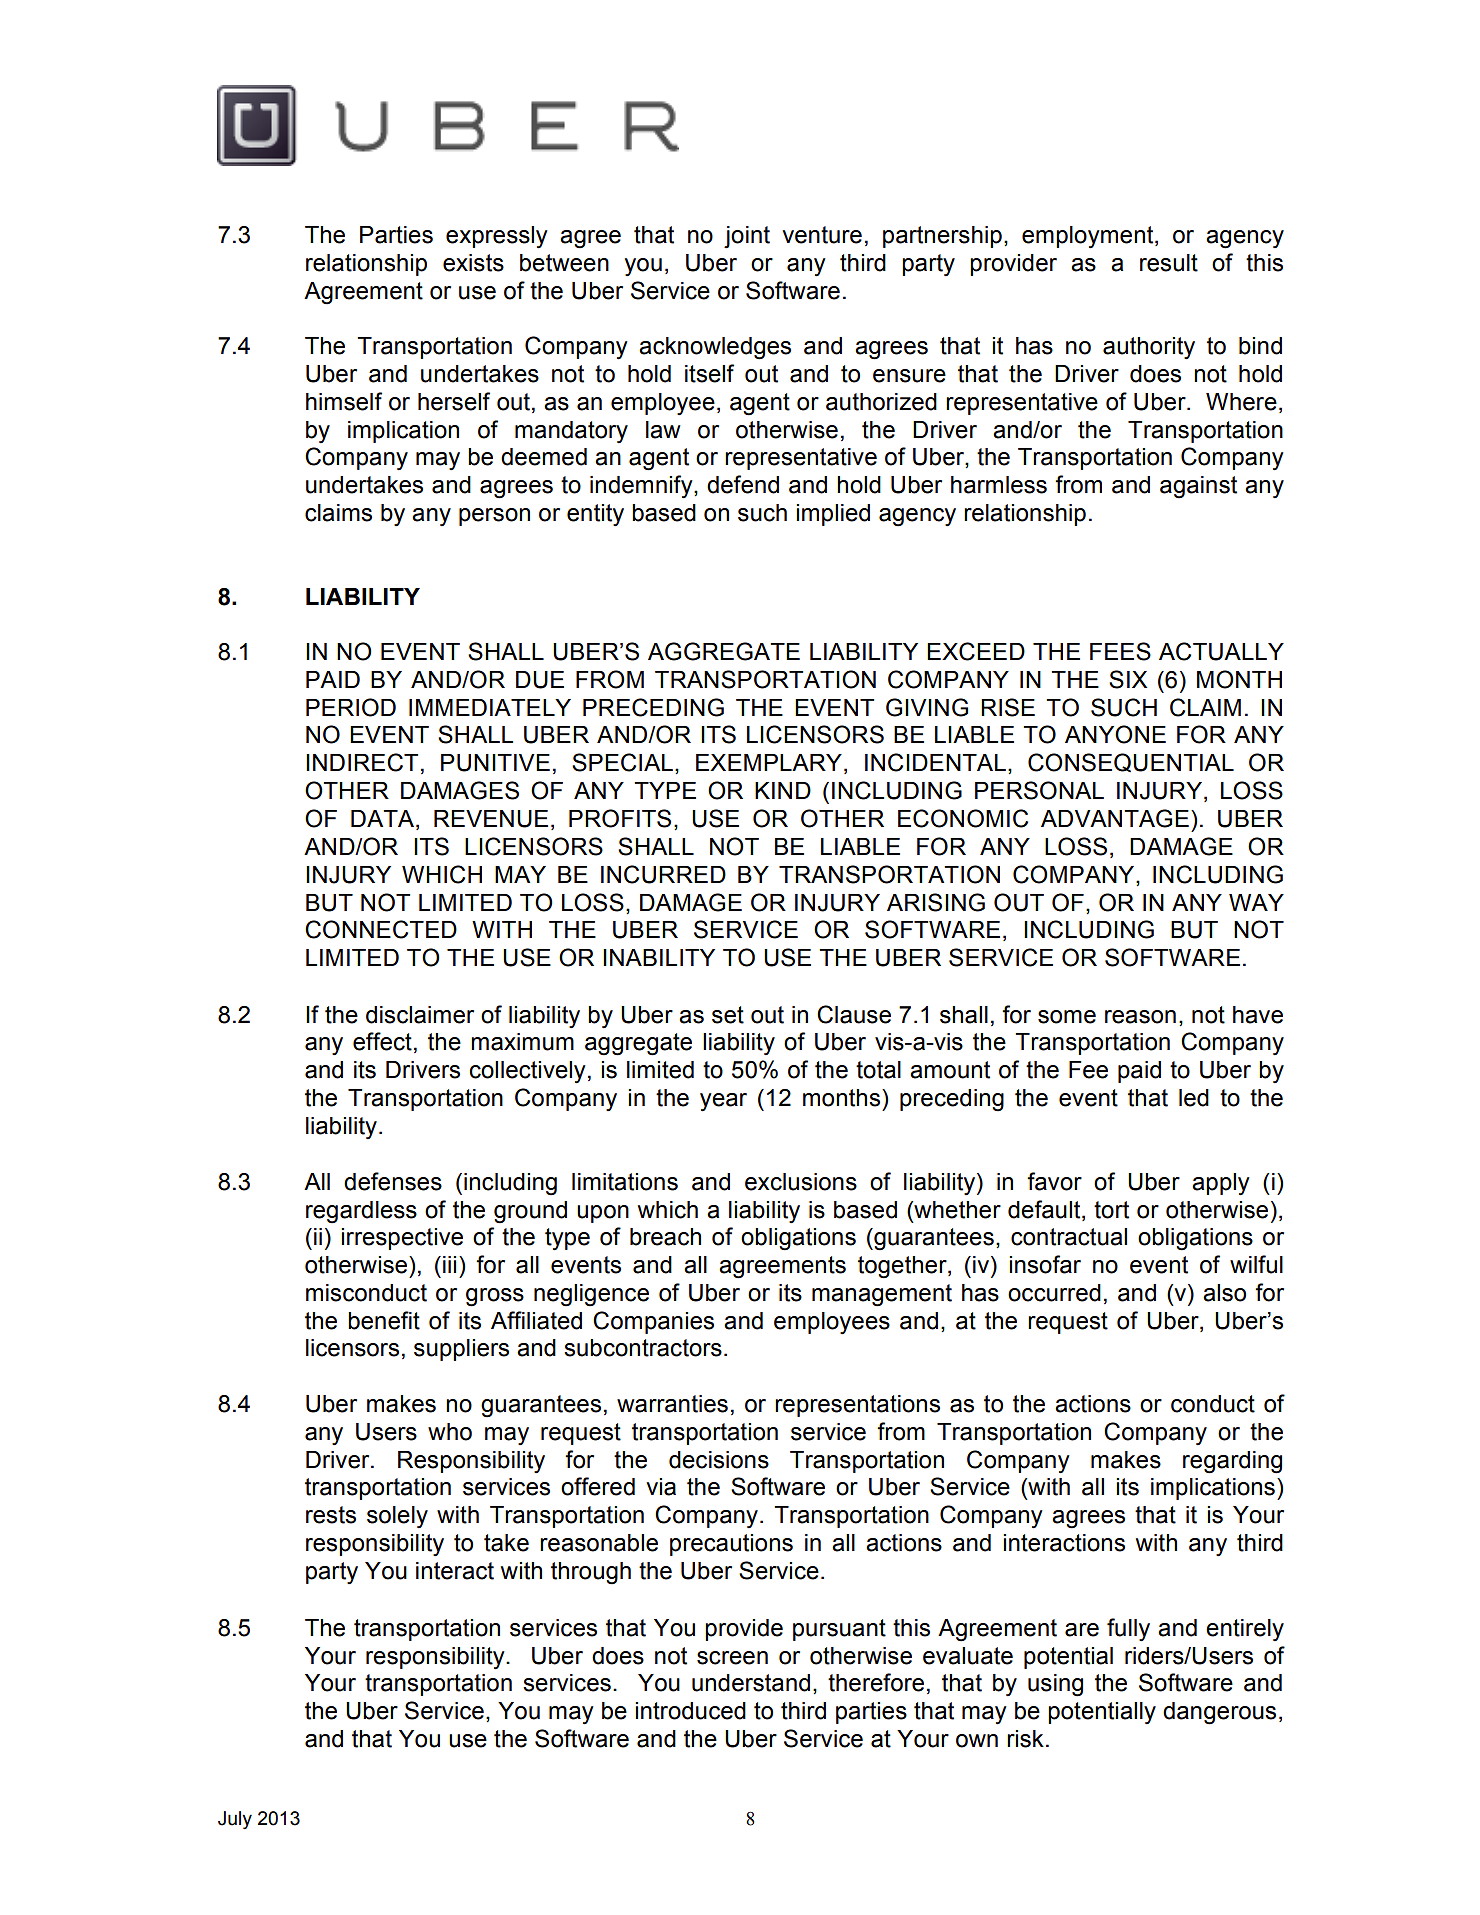  What do you see at coordinates (235, 1820) in the document?
I see `July` at bounding box center [235, 1820].
